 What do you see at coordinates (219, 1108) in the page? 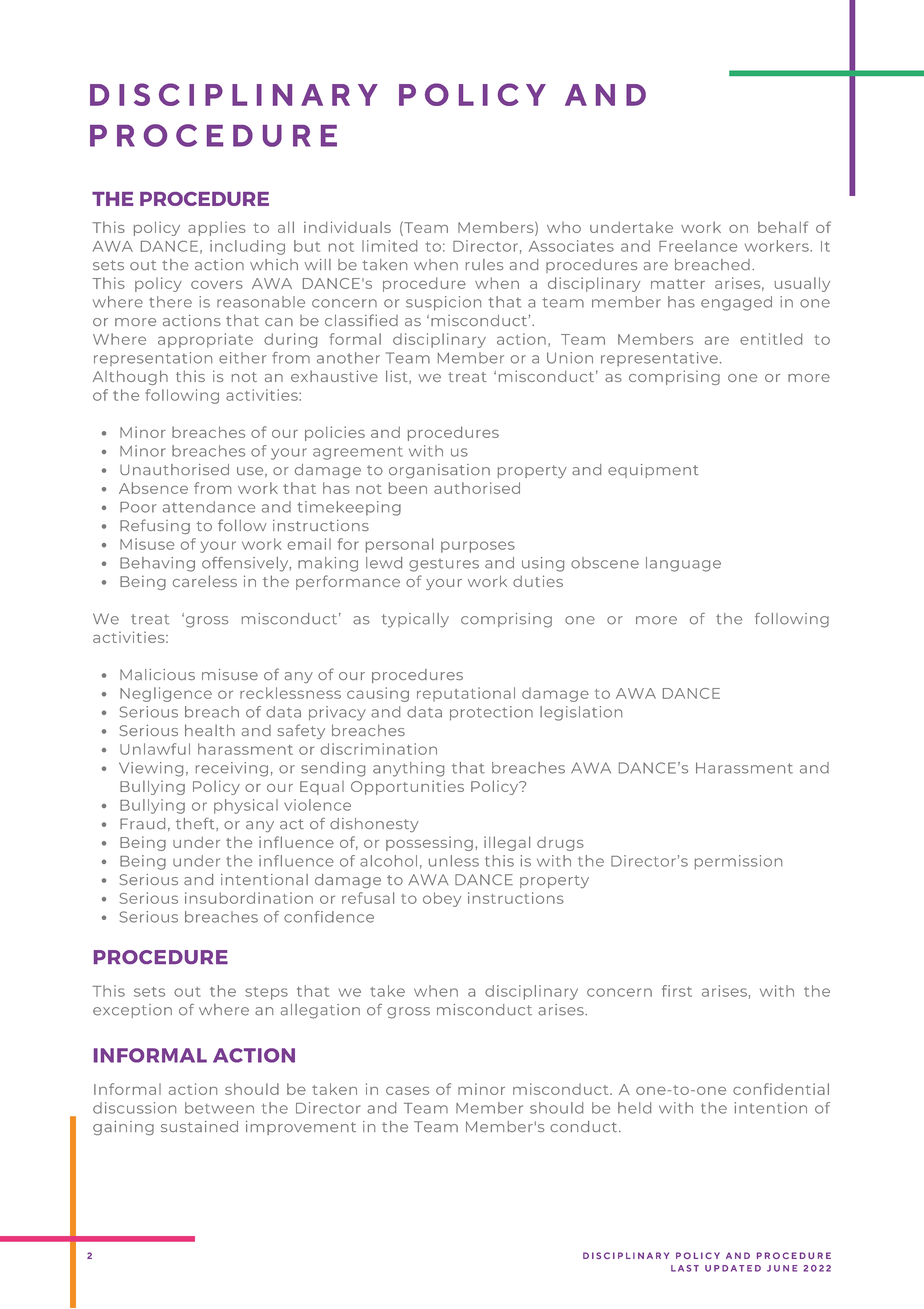
I see `between` at bounding box center [219, 1108].
